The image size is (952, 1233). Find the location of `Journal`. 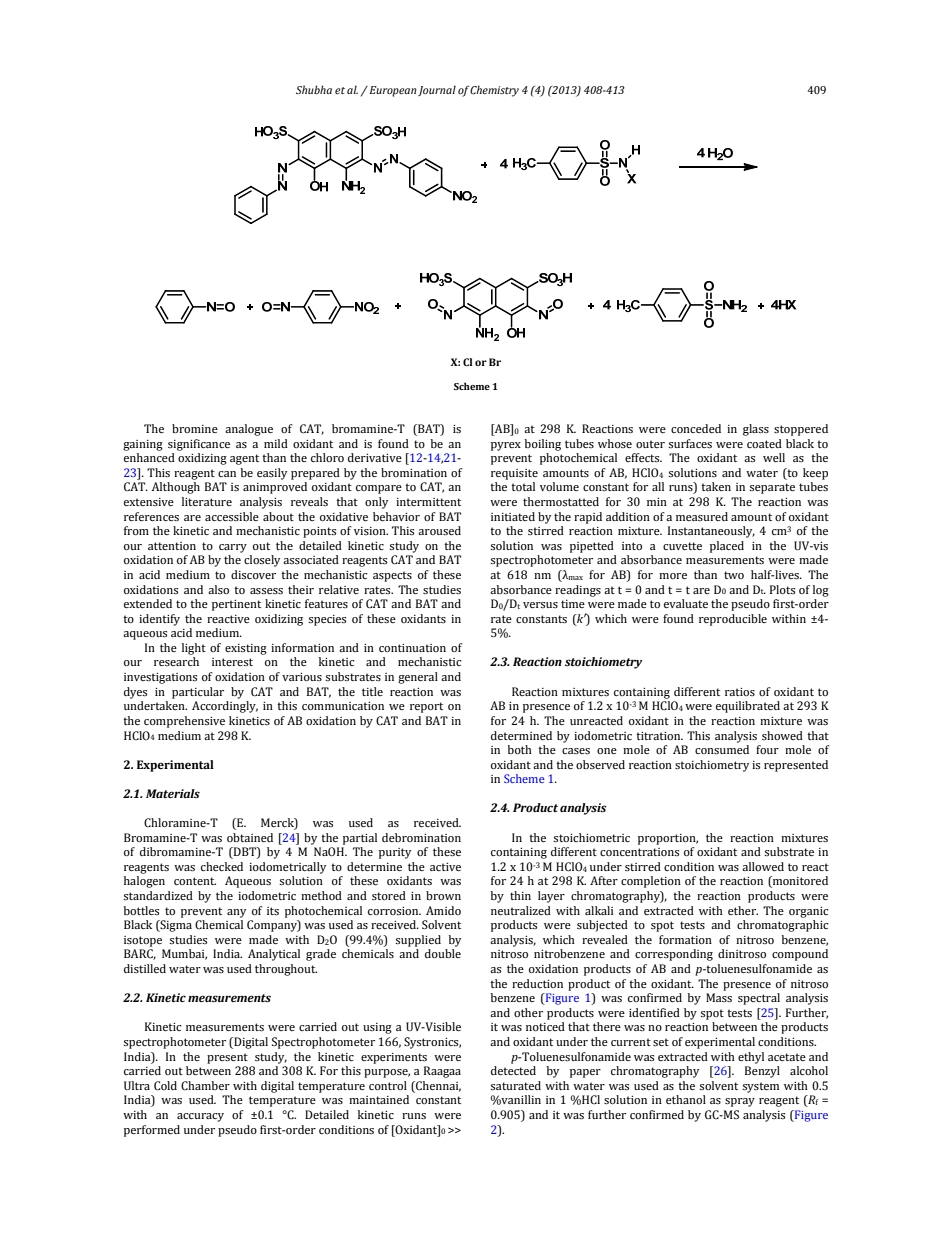

Journal is located at coordinates (437, 90).
